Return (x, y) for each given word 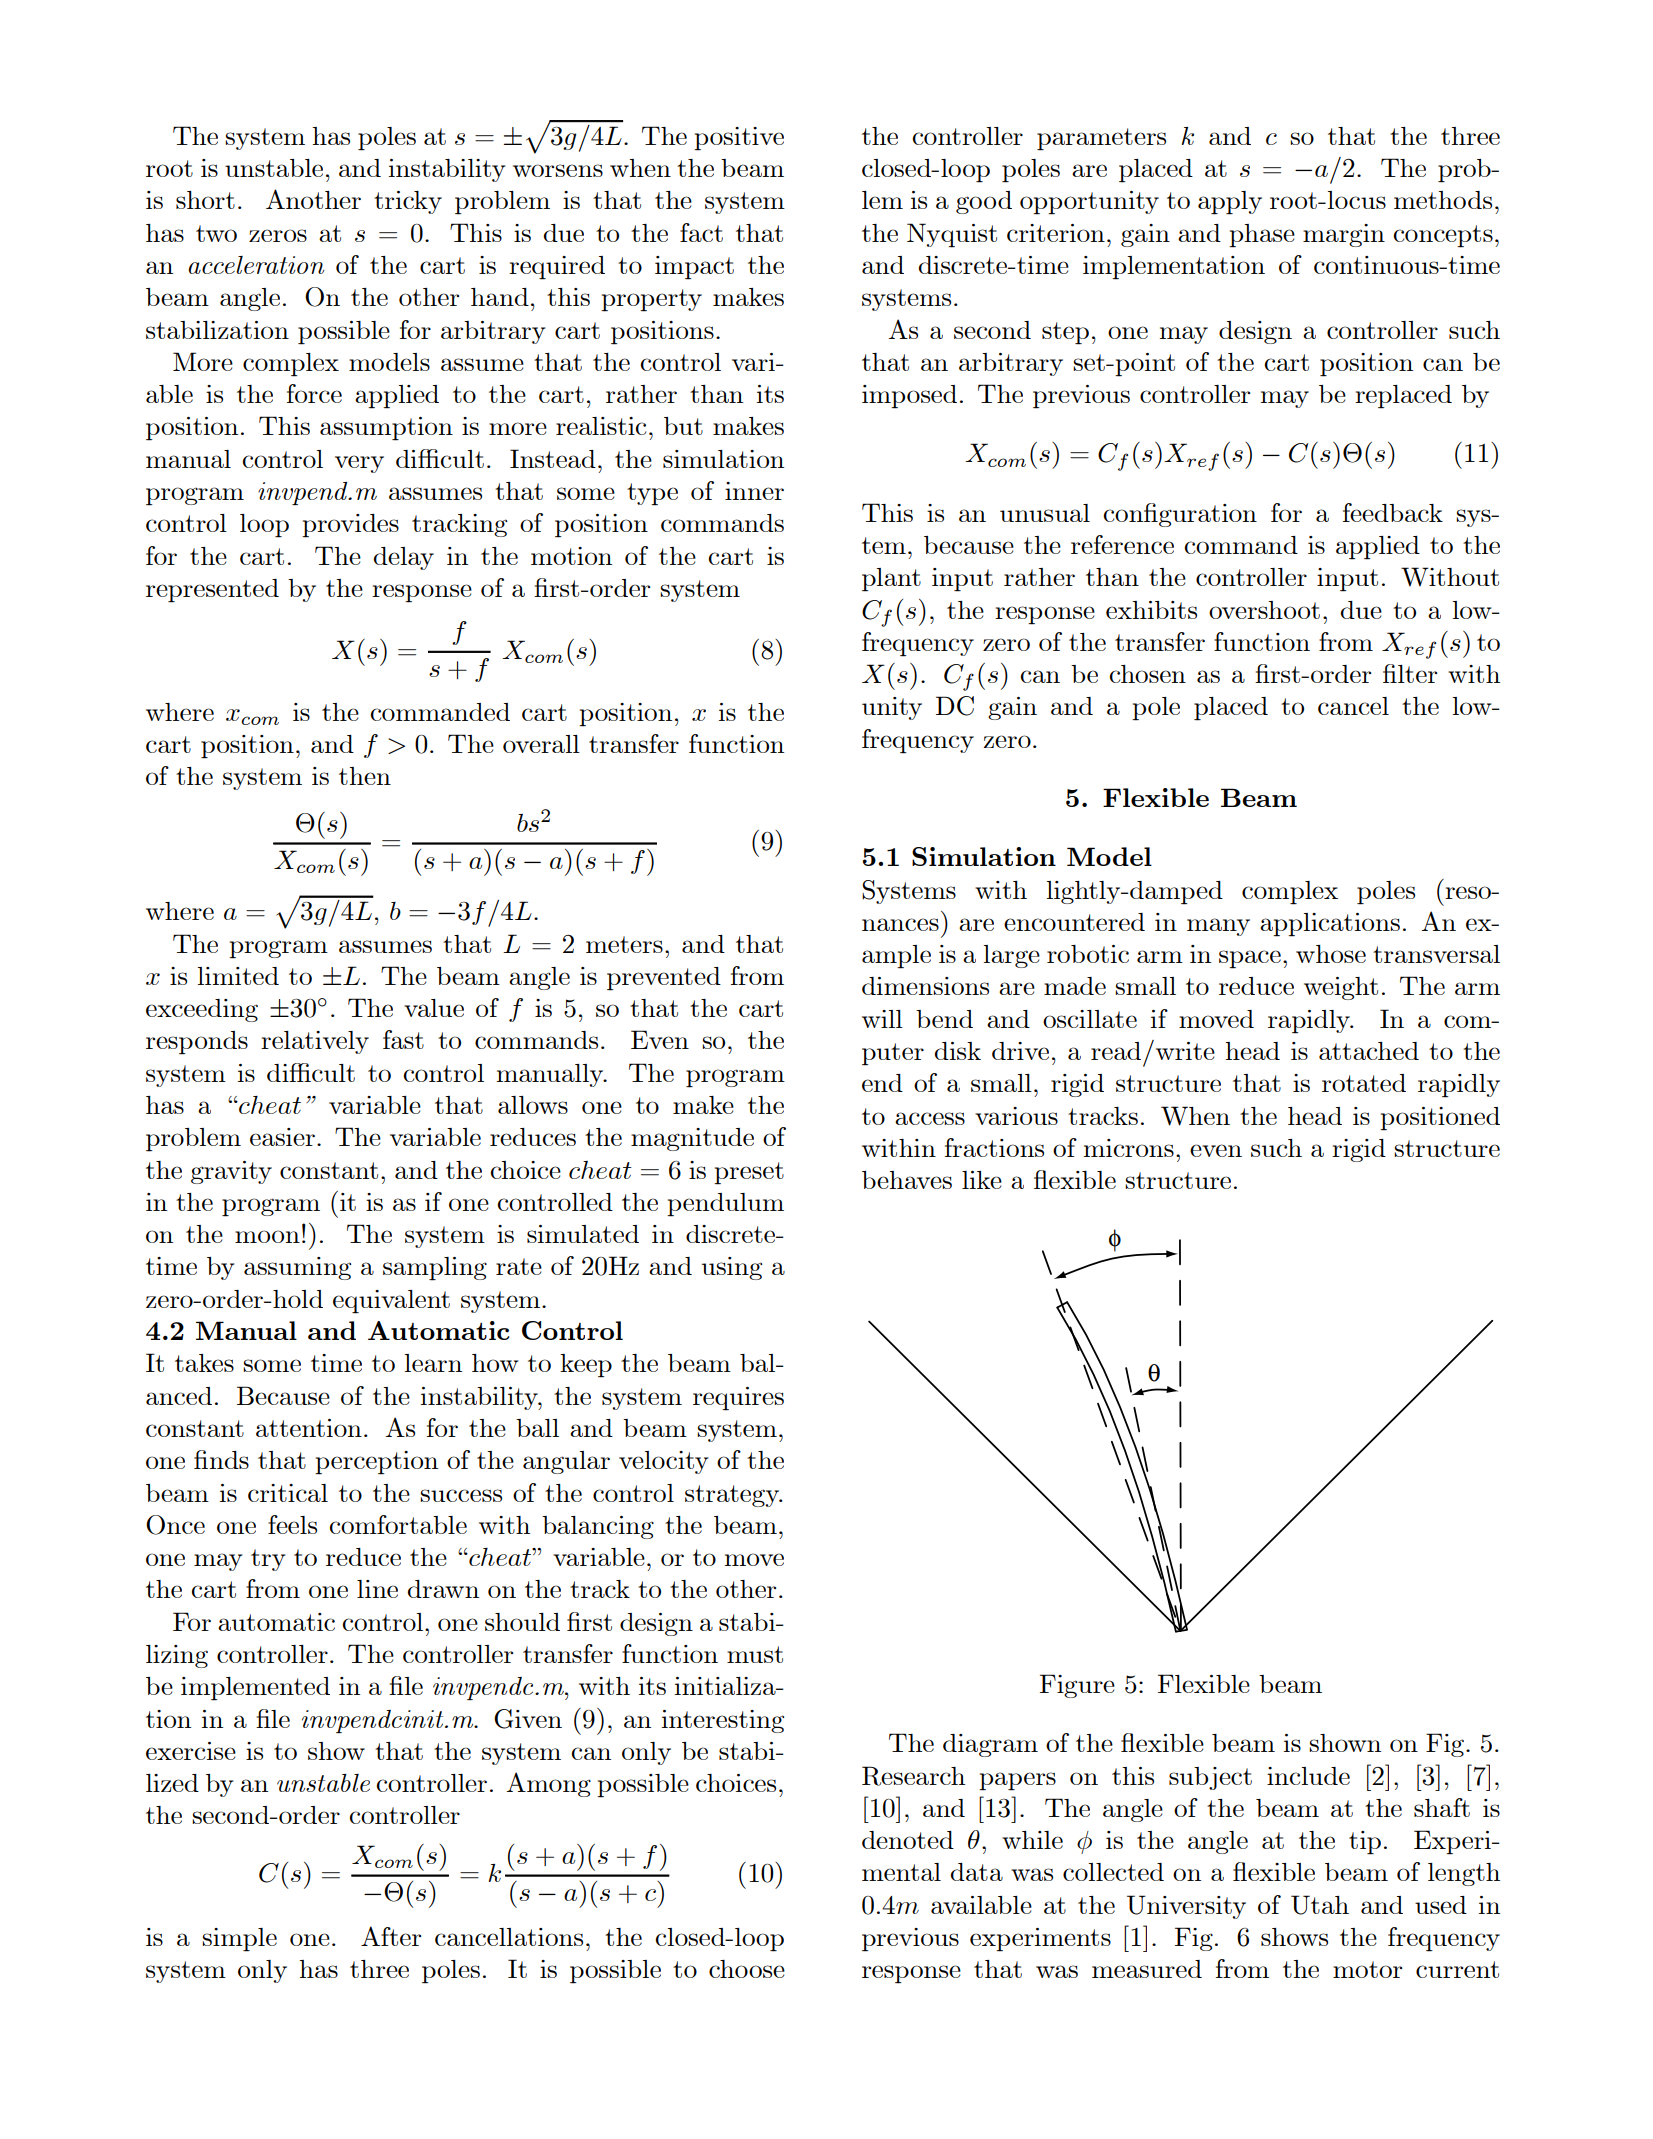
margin (1344, 235)
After (391, 1936)
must (755, 1654)
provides (350, 526)
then (365, 776)
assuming (297, 1268)
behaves (907, 1180)
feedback (1393, 512)
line (377, 1589)
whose (1331, 954)
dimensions (925, 986)
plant (891, 580)
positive (739, 139)
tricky (408, 202)
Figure (1077, 1686)
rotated (1364, 1083)
